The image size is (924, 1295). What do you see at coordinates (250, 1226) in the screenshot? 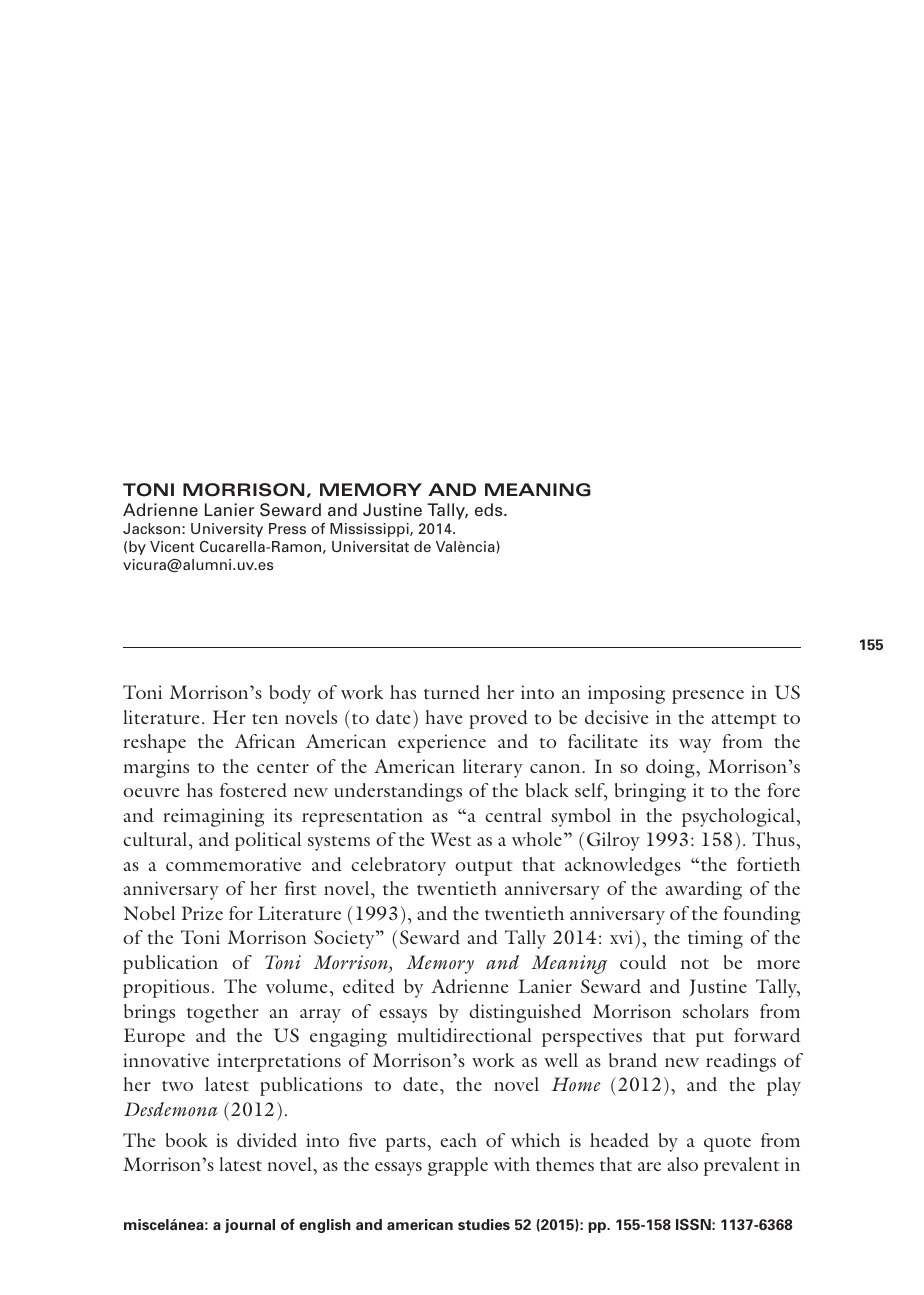
I see `journal` at bounding box center [250, 1226].
